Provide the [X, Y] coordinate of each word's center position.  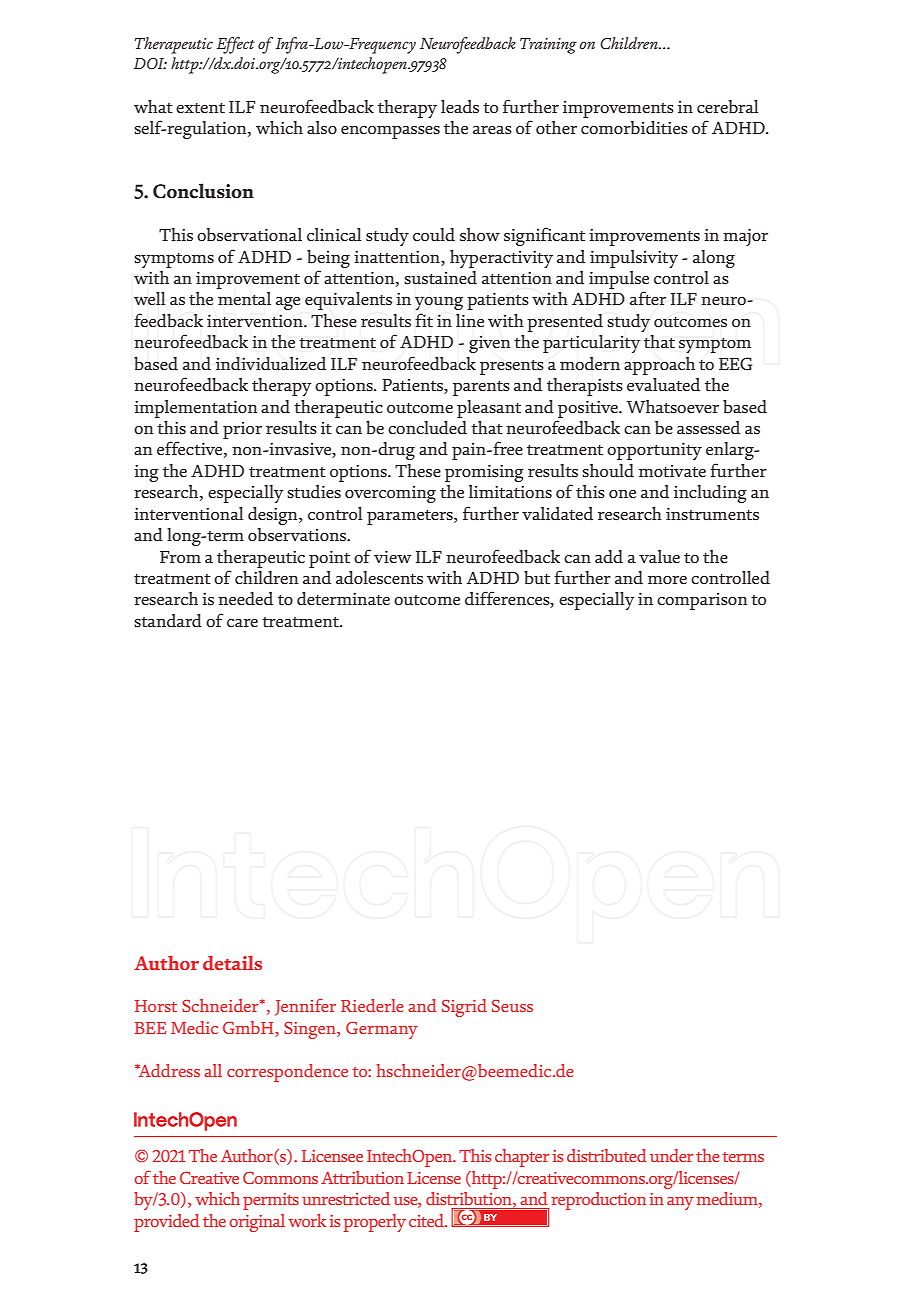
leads [460, 107]
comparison [702, 601]
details [232, 963]
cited [428, 1220]
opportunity [654, 451]
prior [242, 430]
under [672, 1156]
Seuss [512, 1006]
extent [200, 108]
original [257, 1223]
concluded [427, 428]
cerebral [727, 107]
